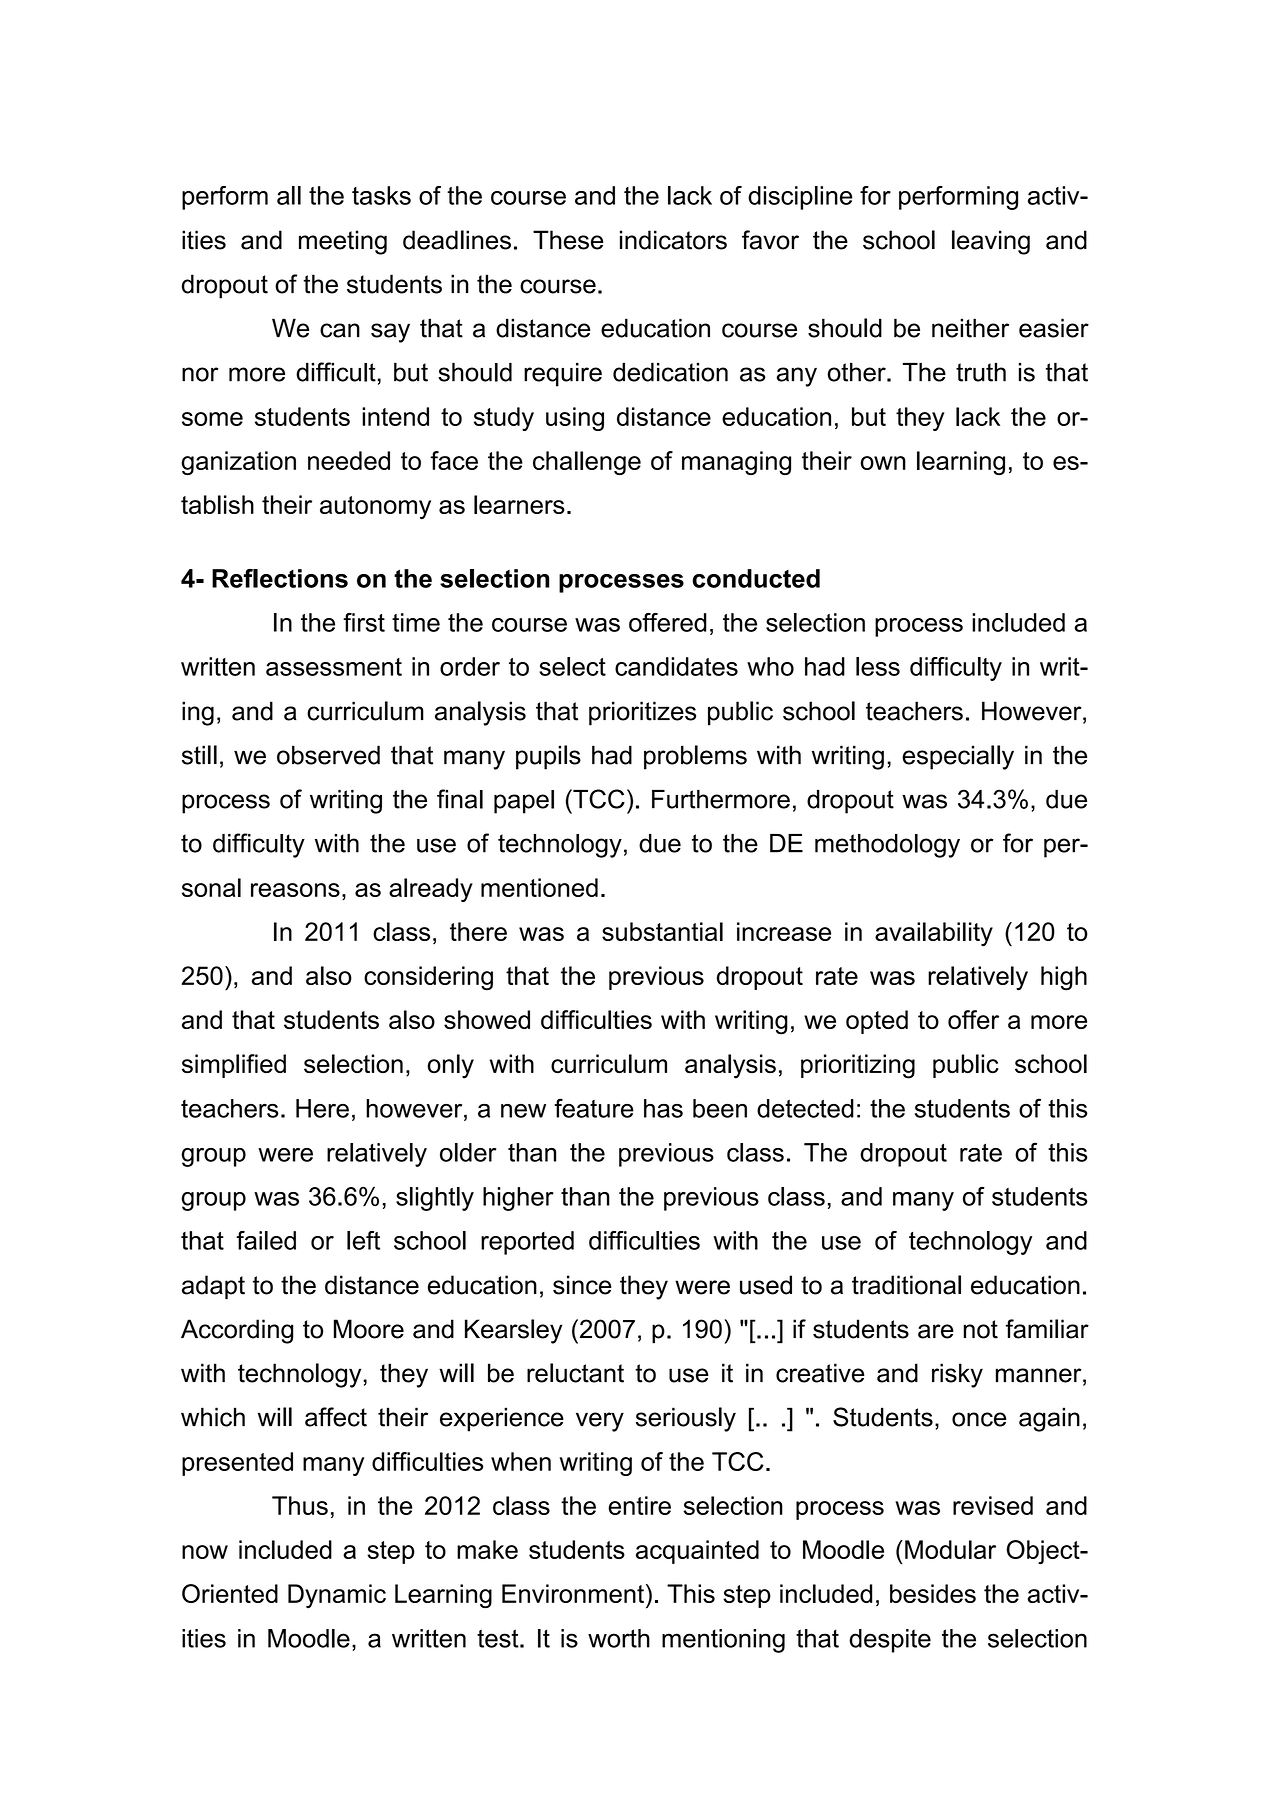 The height and width of the screenshot is (1796, 1270). Describe the element at coordinates (906, 1285) in the screenshot. I see `traditional` at that location.
